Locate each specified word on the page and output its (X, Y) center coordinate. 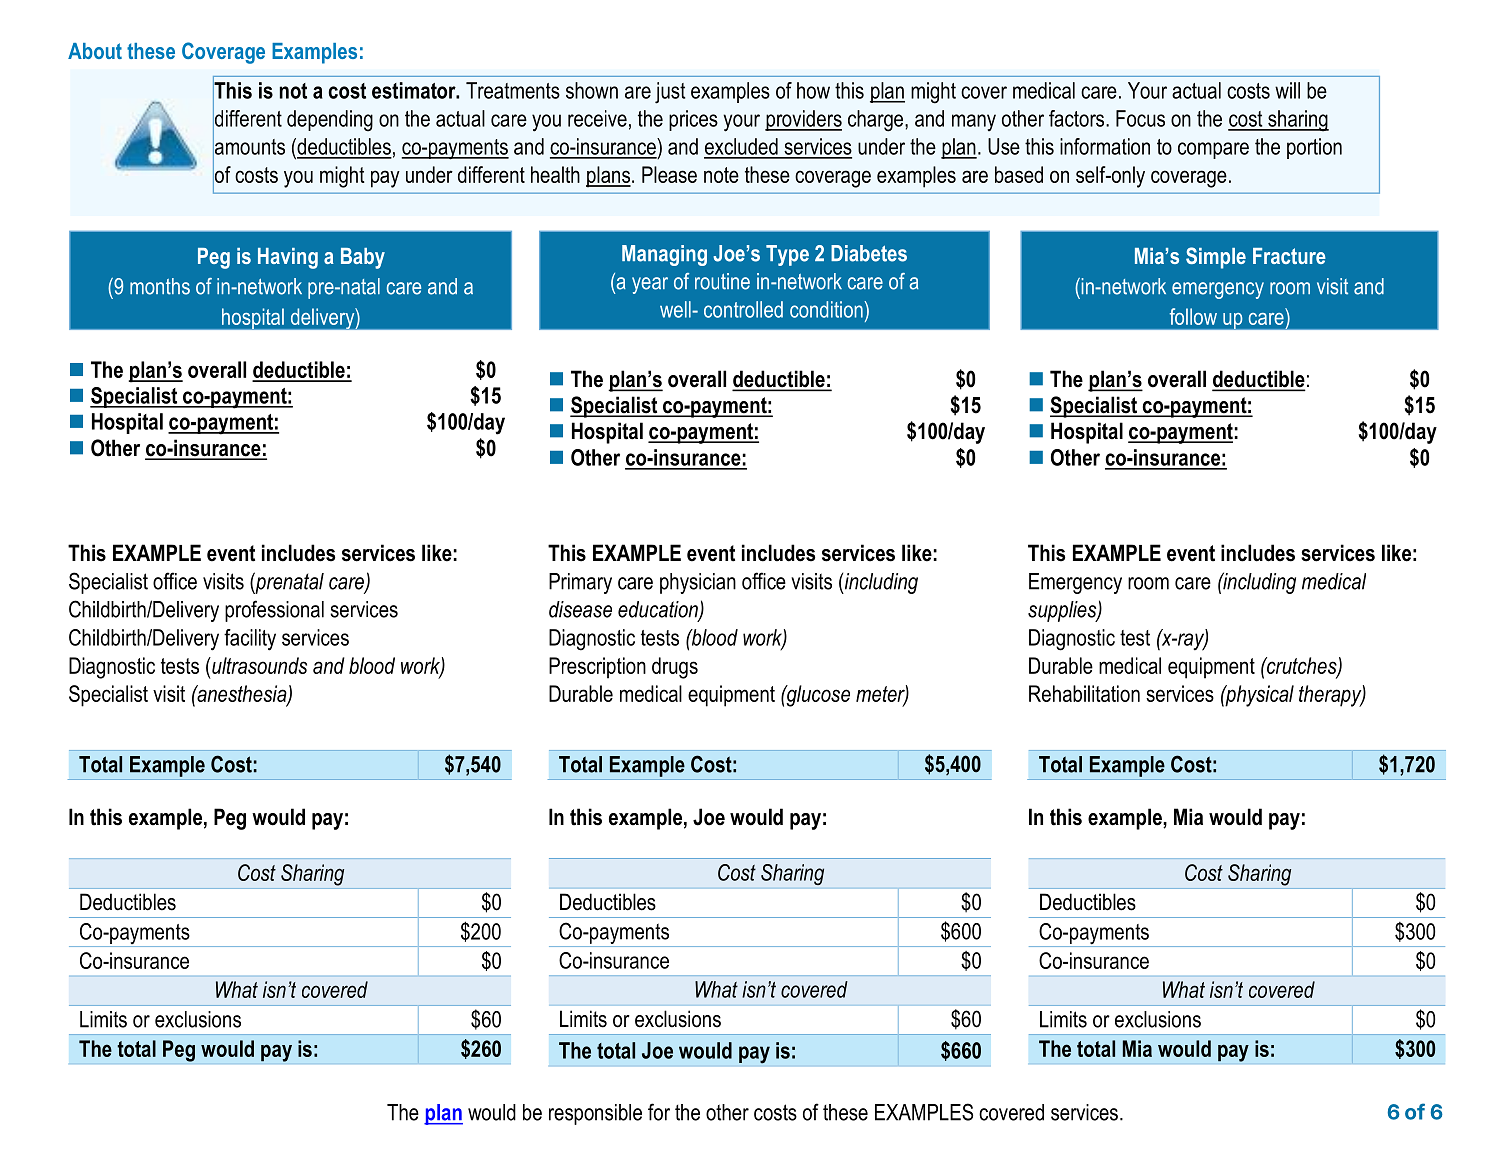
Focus (1140, 118)
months (160, 286)
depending (330, 121)
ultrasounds (258, 665)
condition (827, 309)
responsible (595, 1114)
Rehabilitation (1084, 693)
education (659, 610)
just (670, 93)
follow (1193, 316)
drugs (675, 668)
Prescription (597, 668)
